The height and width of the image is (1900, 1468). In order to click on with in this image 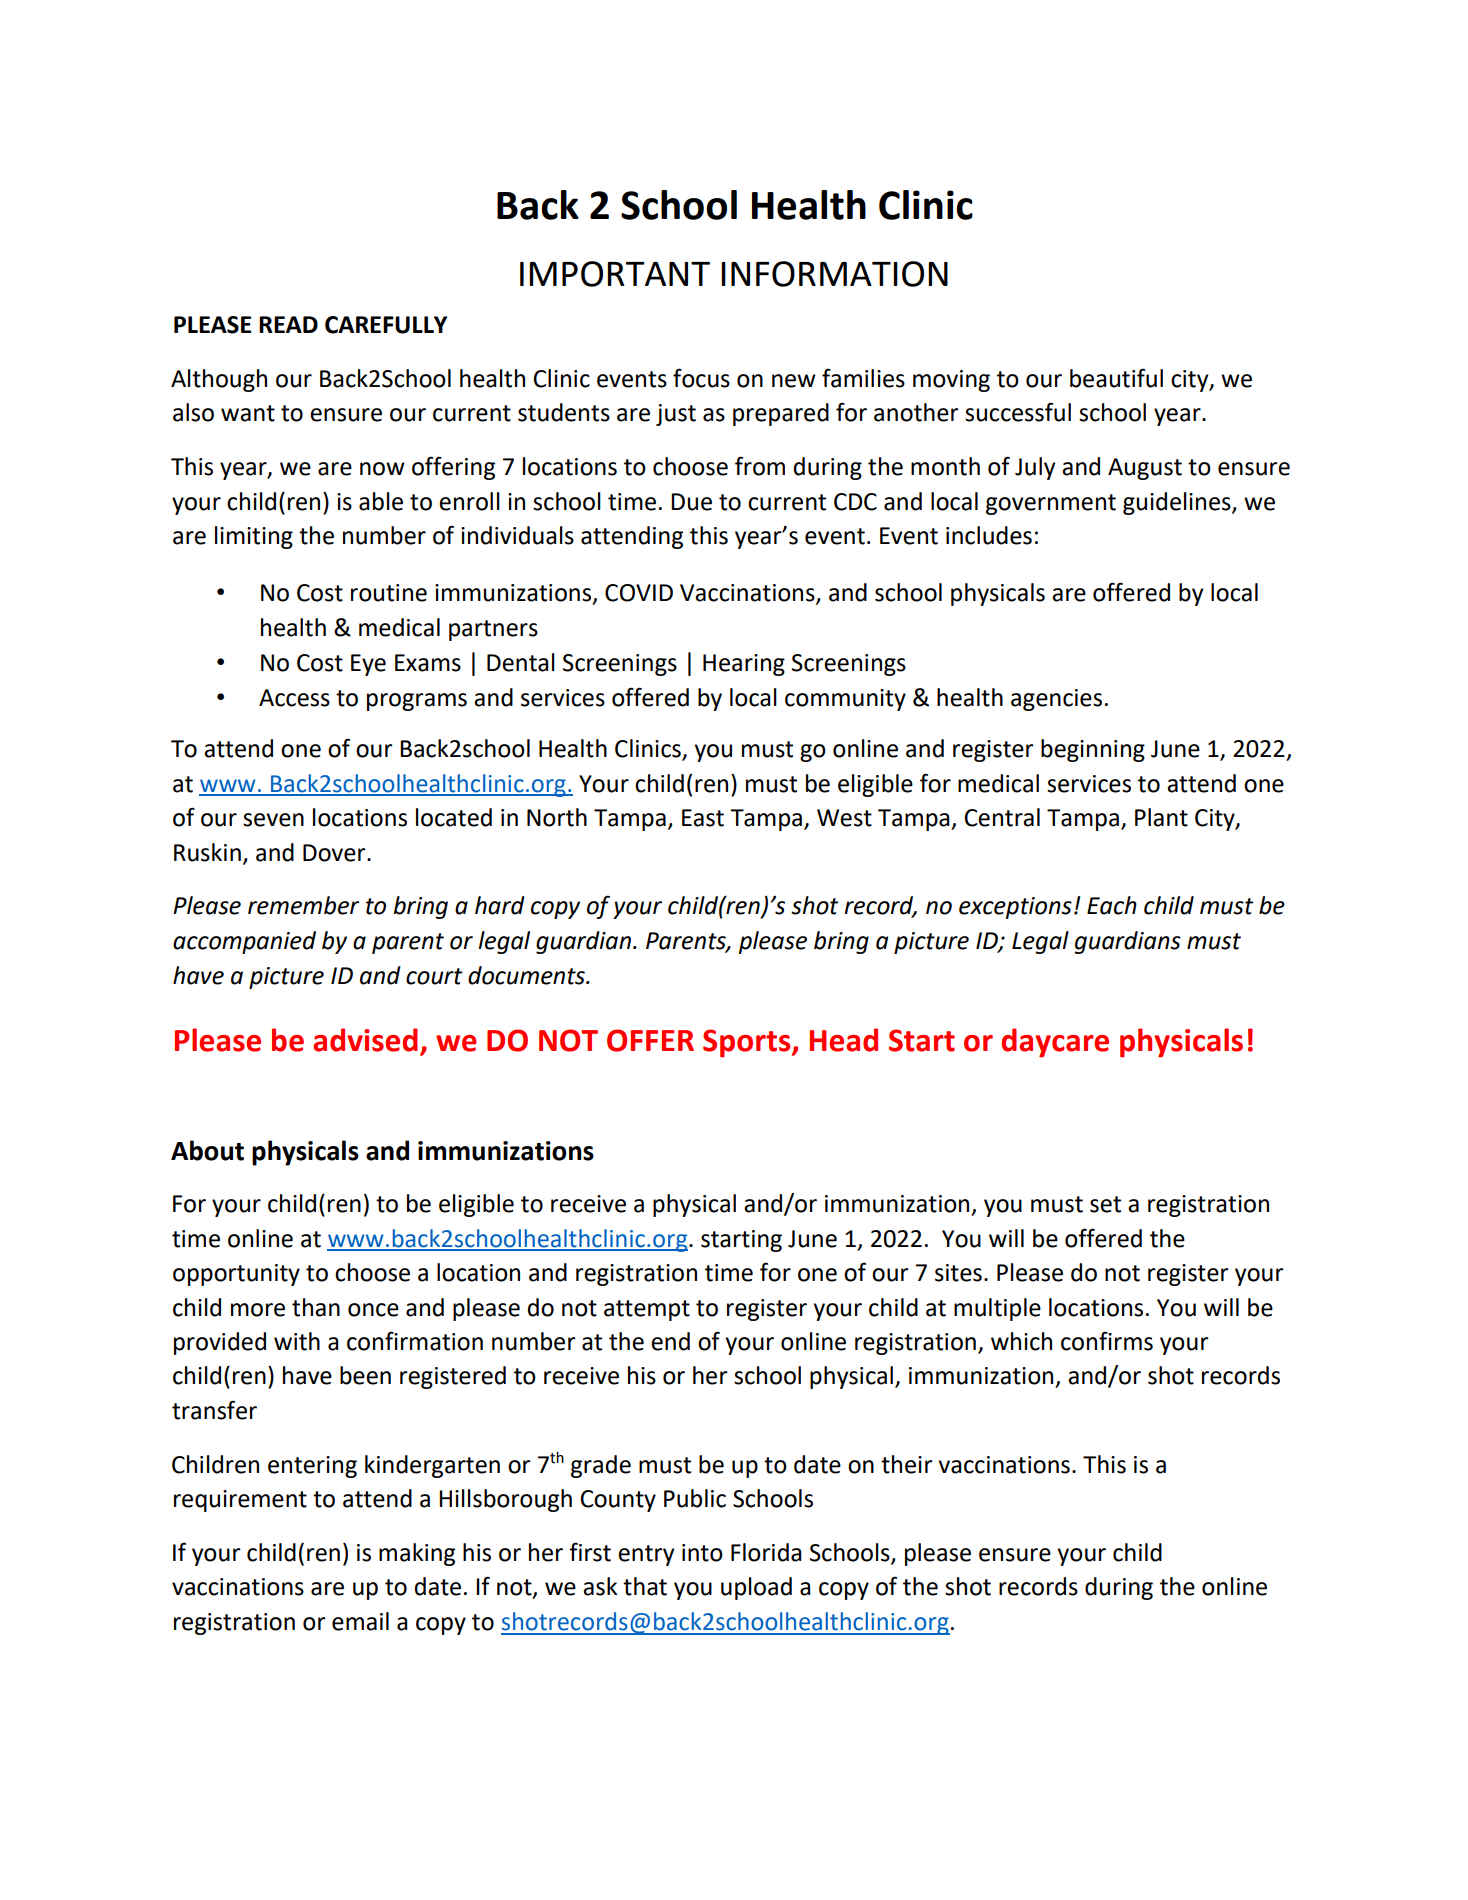, I will do `click(297, 1341)`.
